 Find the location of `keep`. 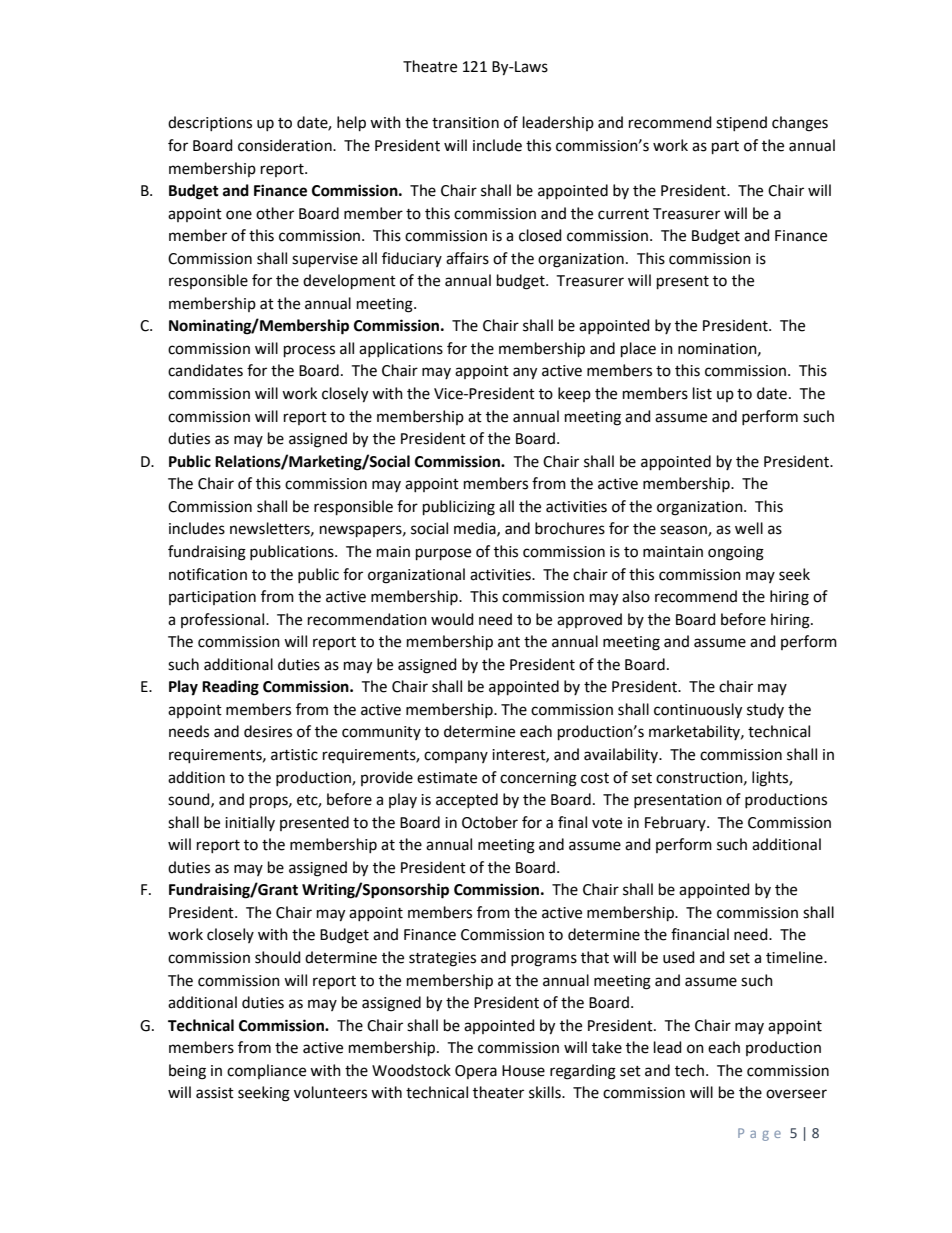

keep is located at coordinates (574, 394).
